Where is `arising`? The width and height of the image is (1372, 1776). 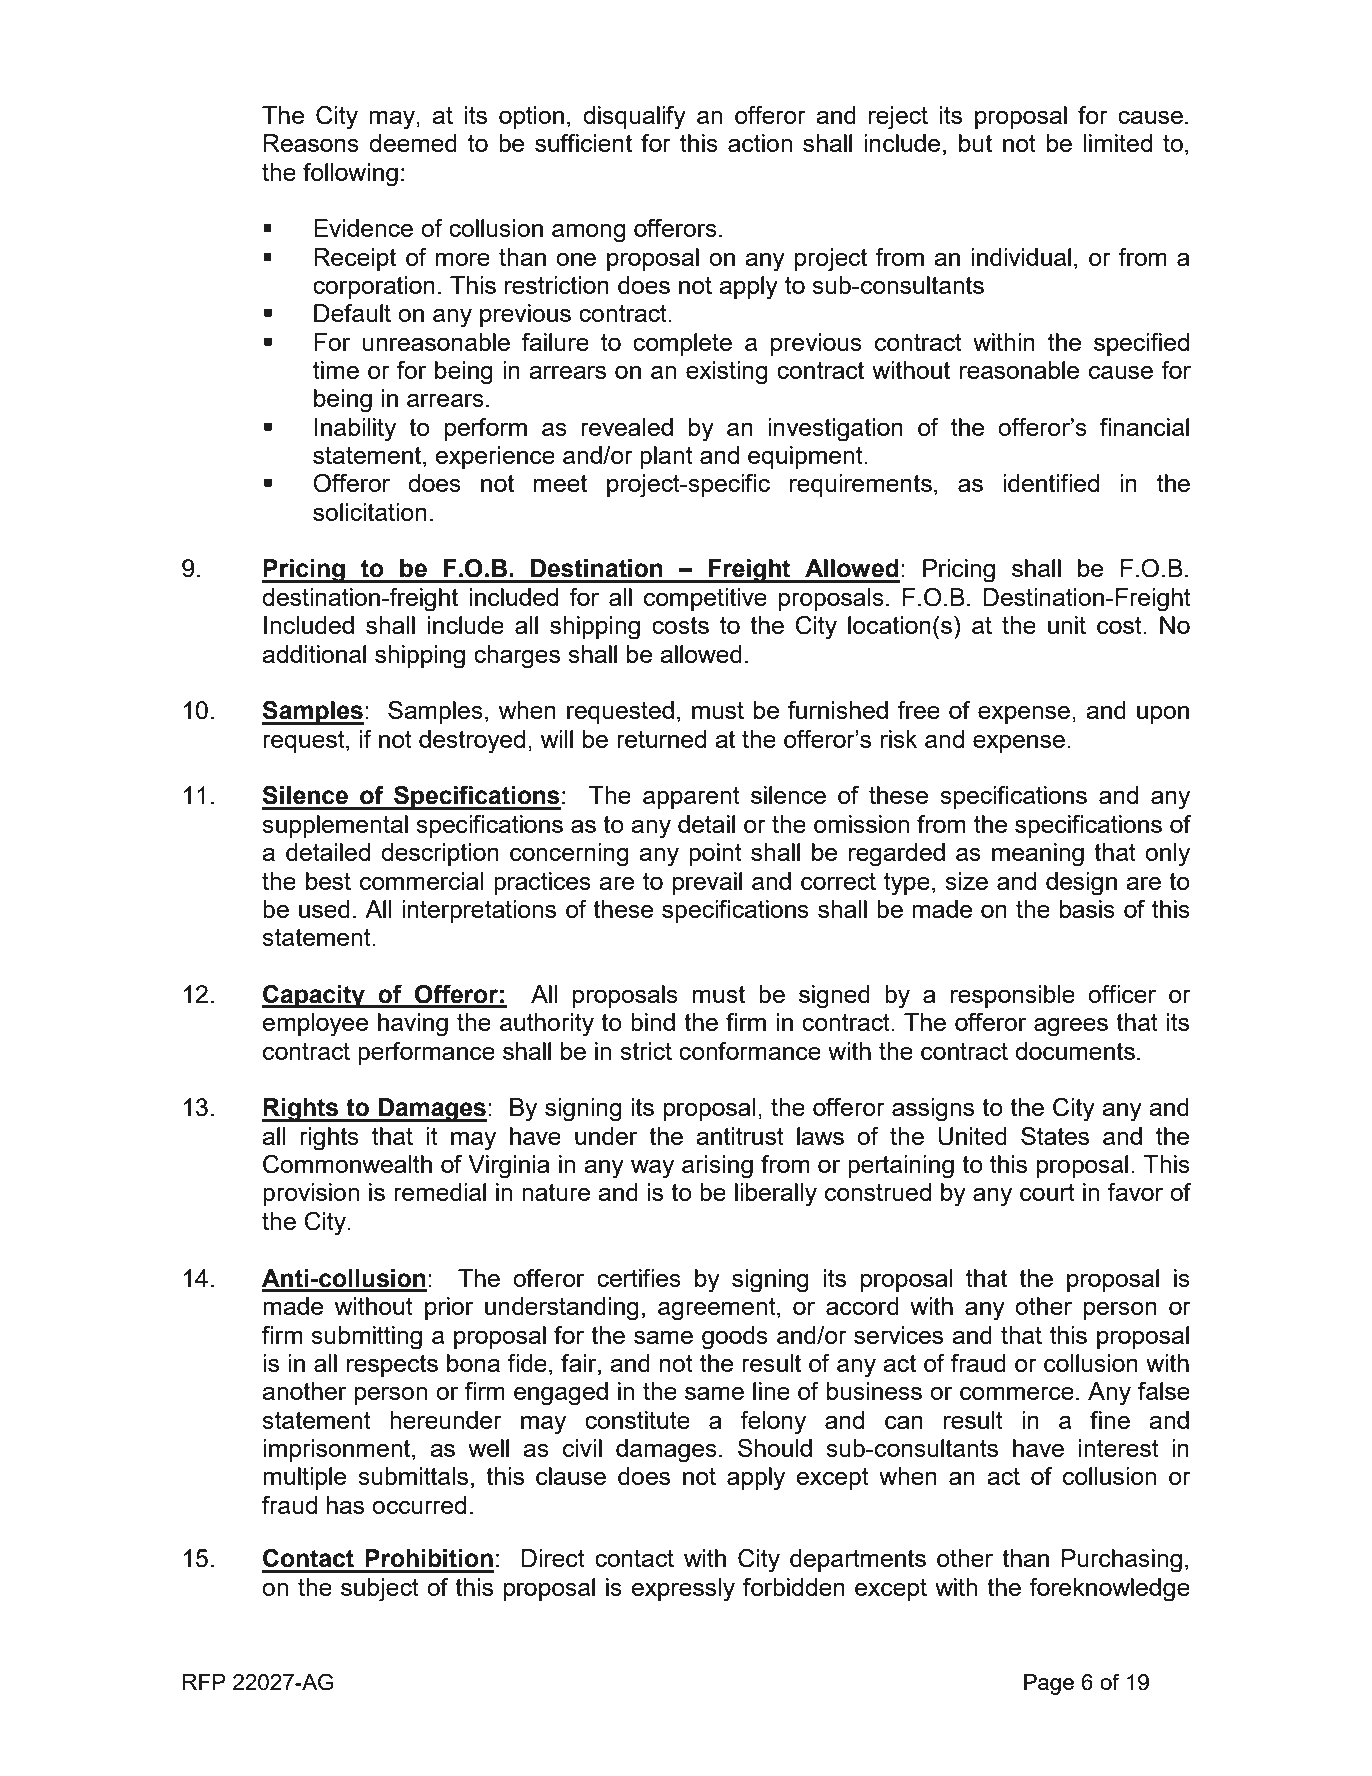
arising is located at coordinates (717, 1167).
